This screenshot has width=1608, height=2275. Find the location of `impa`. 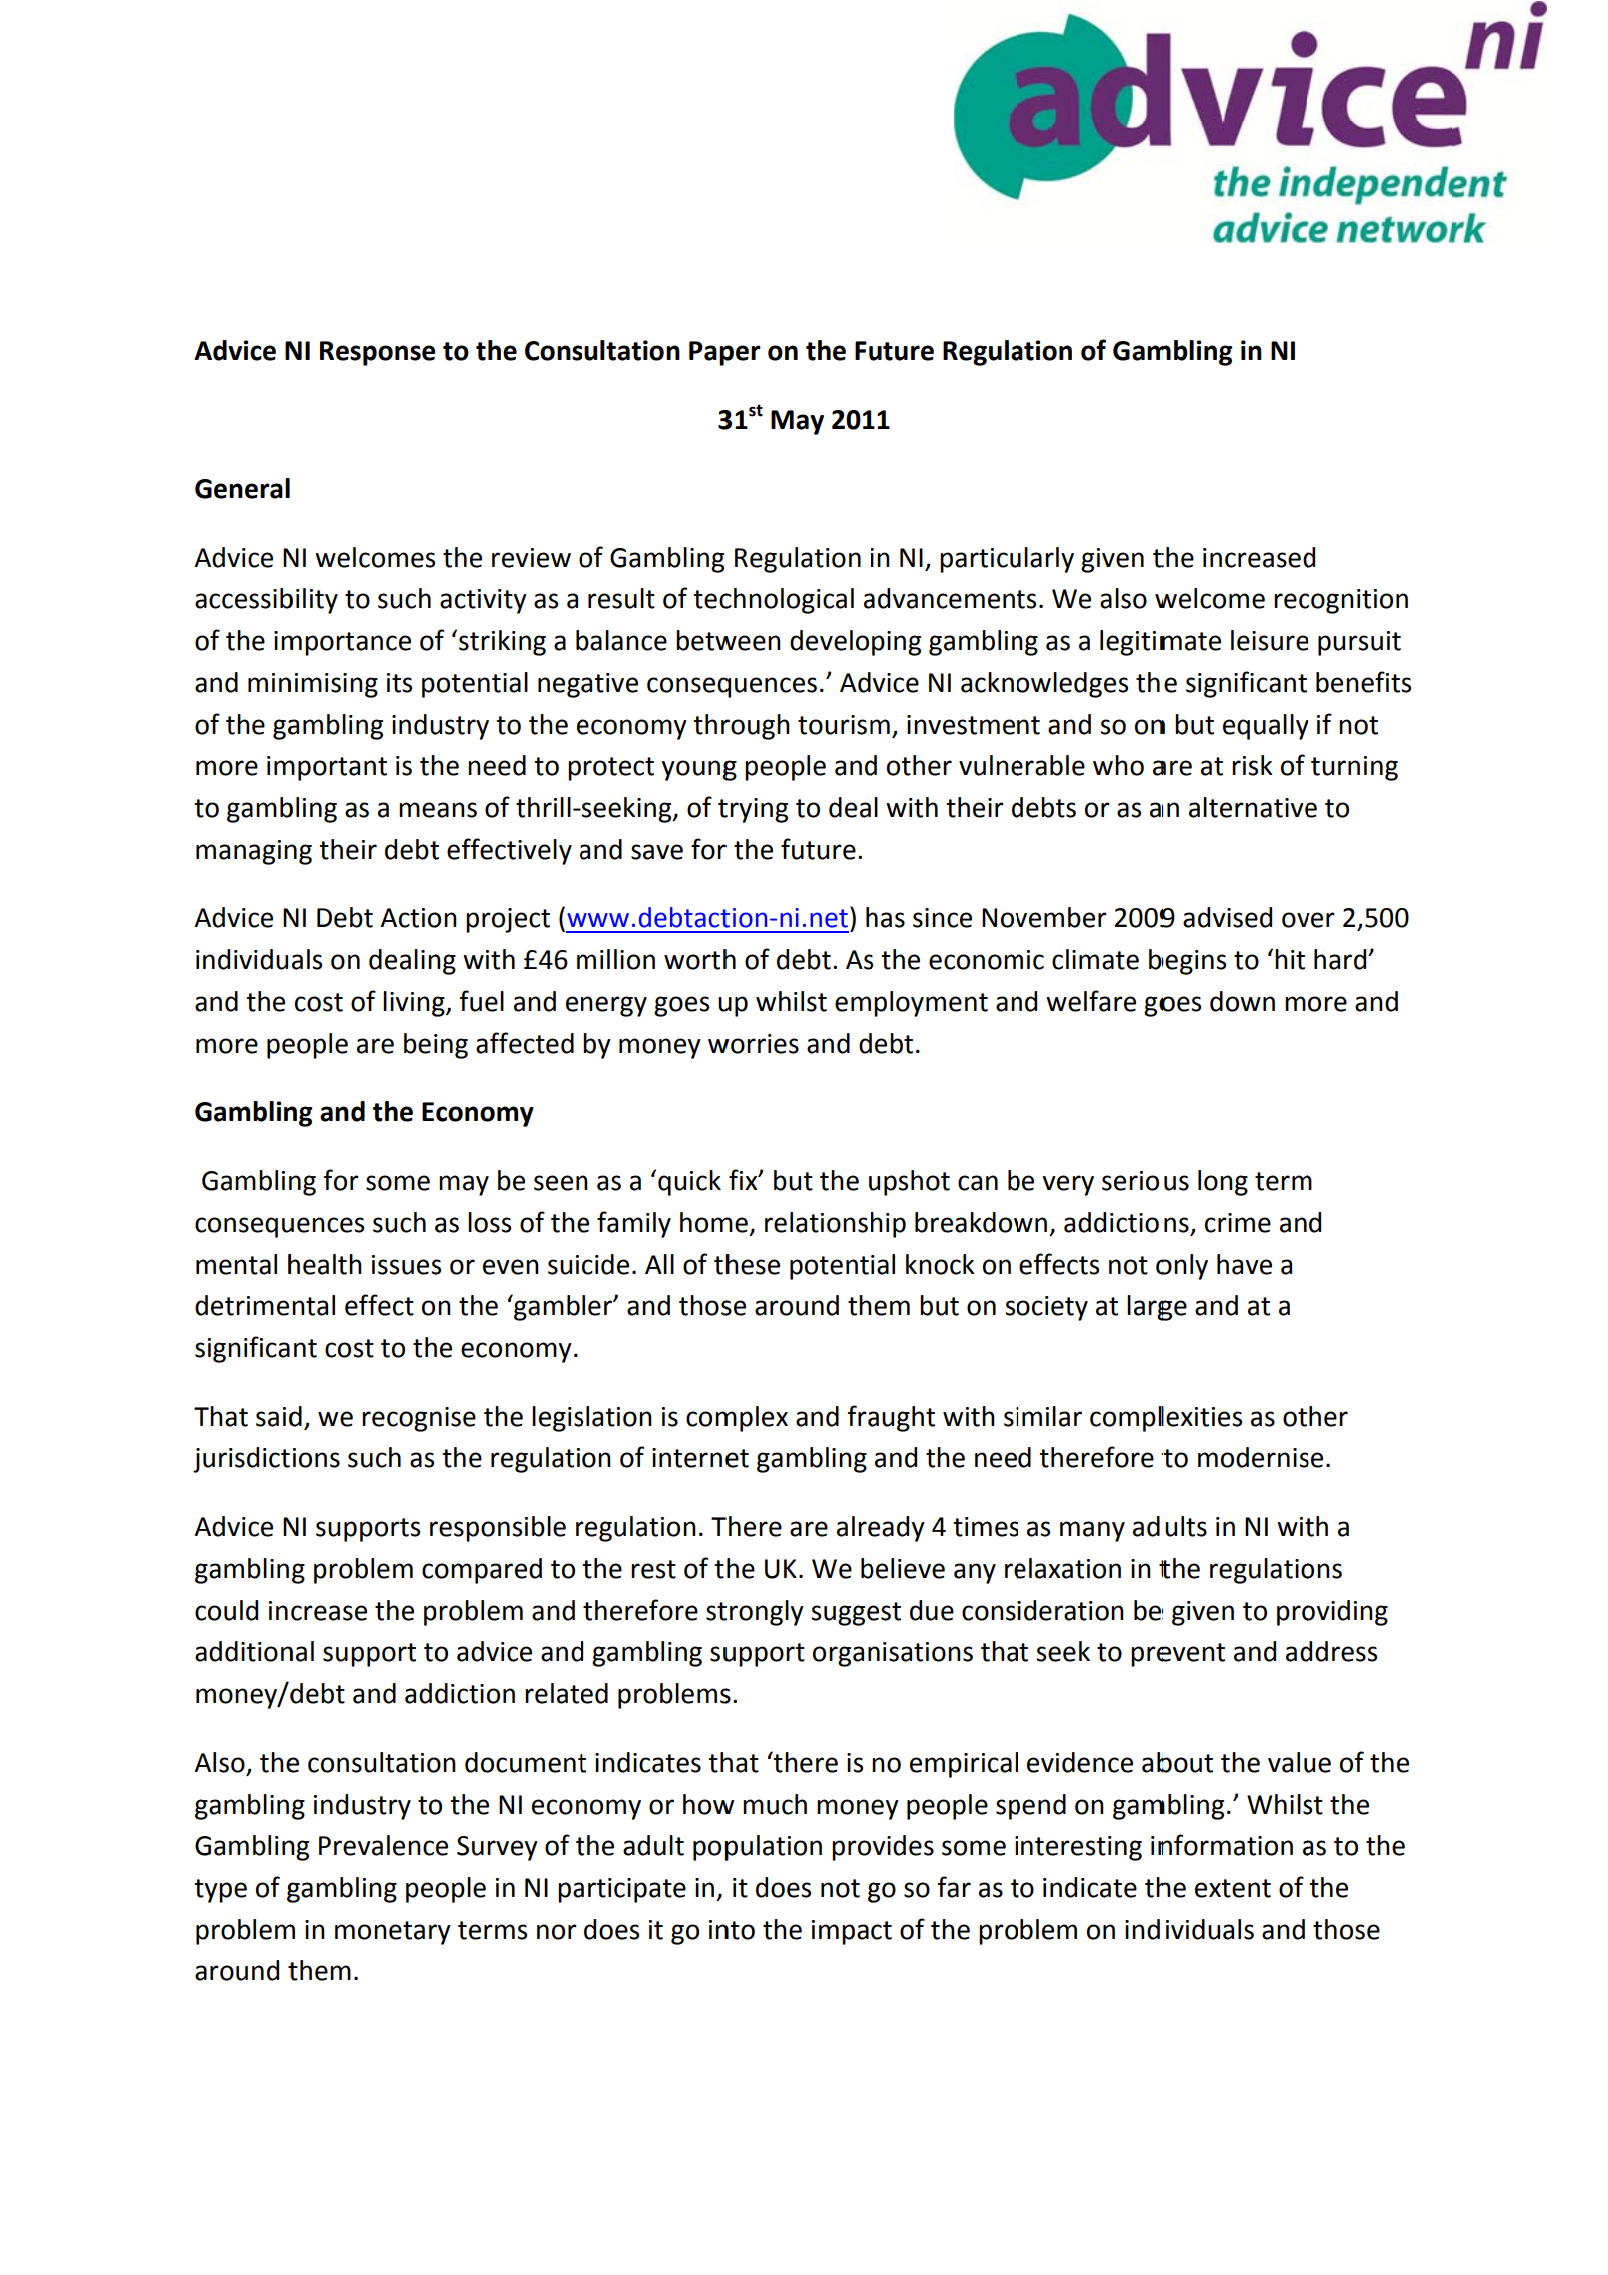

impa is located at coordinates (840, 1932).
